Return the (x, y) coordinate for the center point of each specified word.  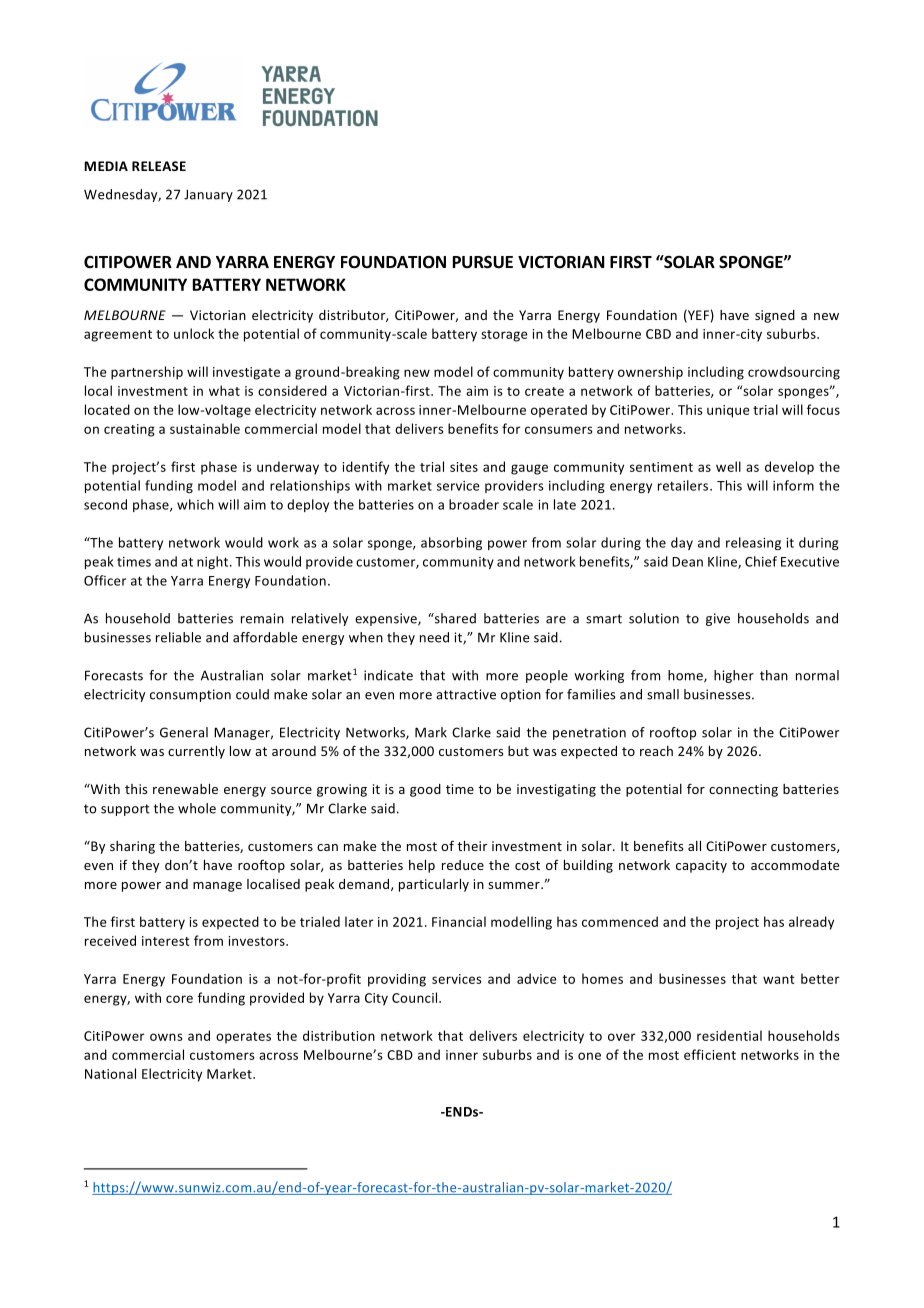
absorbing (451, 543)
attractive (466, 694)
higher (734, 676)
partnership (147, 373)
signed (775, 316)
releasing (753, 543)
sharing (132, 847)
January (208, 195)
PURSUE (483, 262)
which (195, 504)
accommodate (795, 865)
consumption (190, 695)
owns (166, 1037)
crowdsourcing (794, 373)
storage (504, 336)
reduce (463, 865)
